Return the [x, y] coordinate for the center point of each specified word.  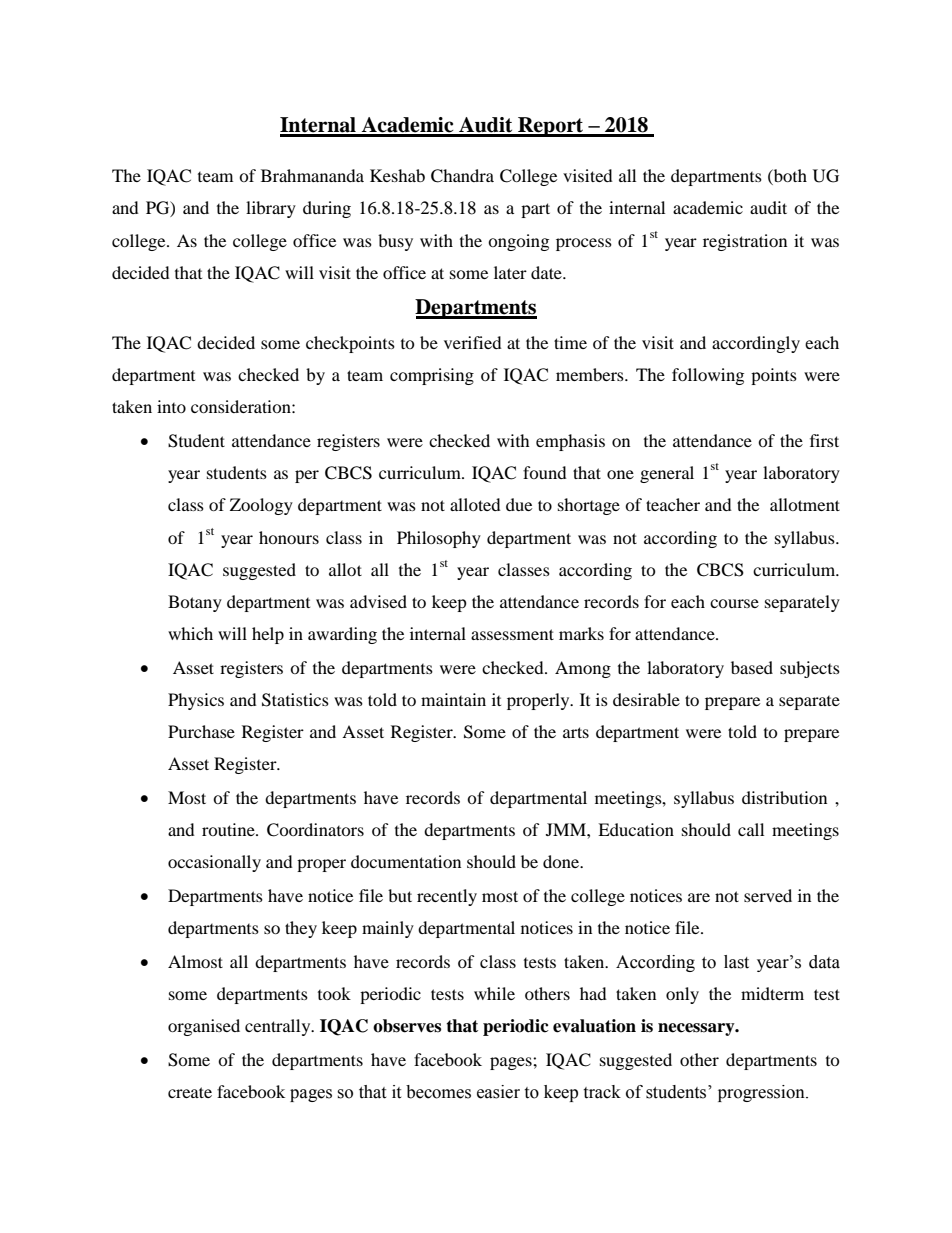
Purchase [201, 731]
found [545, 472]
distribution [784, 797]
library [271, 209]
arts [576, 732]
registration [745, 242]
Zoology [261, 506]
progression [762, 1093]
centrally [279, 1027]
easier [498, 1092]
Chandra [462, 176]
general [667, 474]
